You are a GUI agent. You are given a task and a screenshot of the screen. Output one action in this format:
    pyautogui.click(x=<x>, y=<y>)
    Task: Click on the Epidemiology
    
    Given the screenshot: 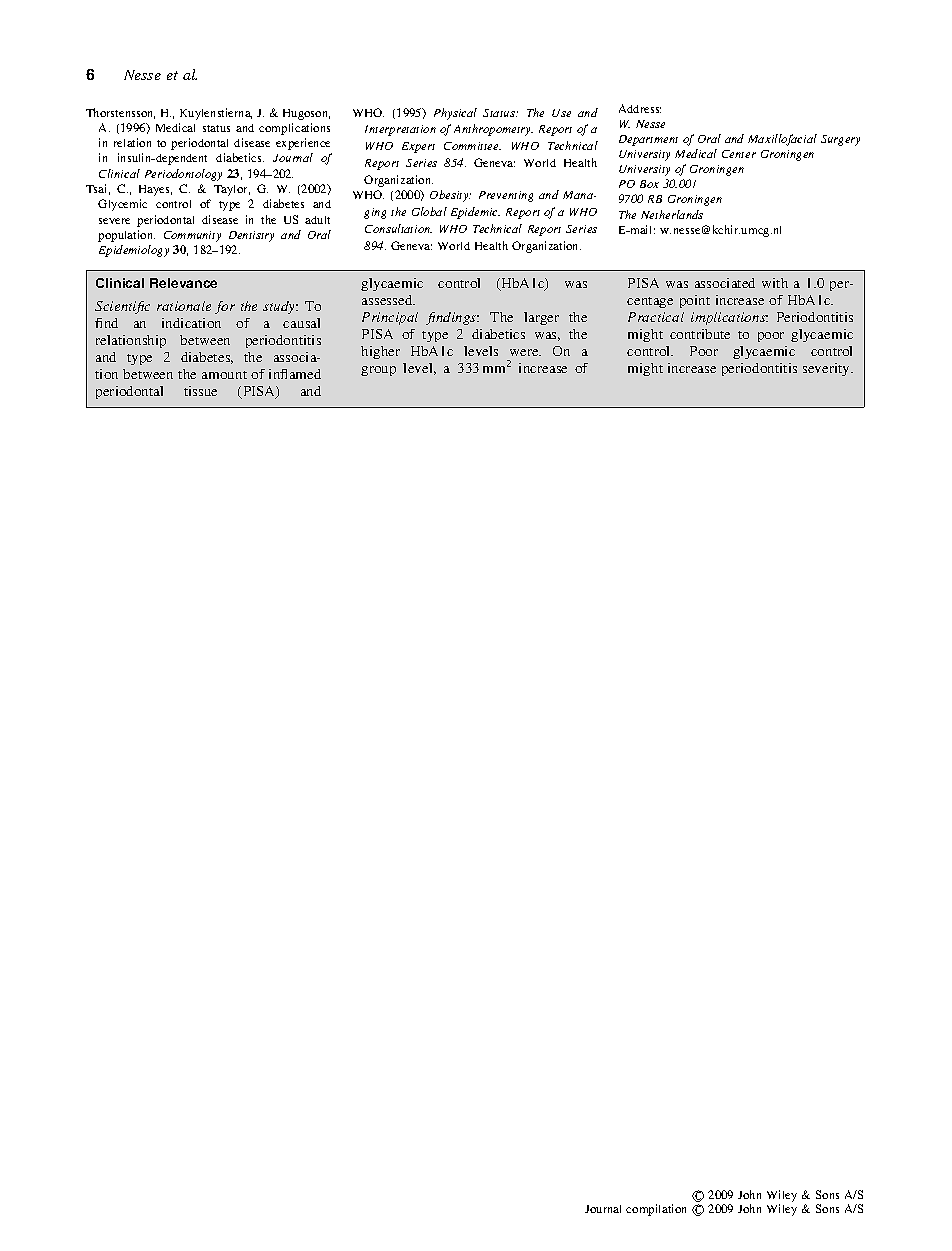 What is the action you would take?
    pyautogui.click(x=134, y=251)
